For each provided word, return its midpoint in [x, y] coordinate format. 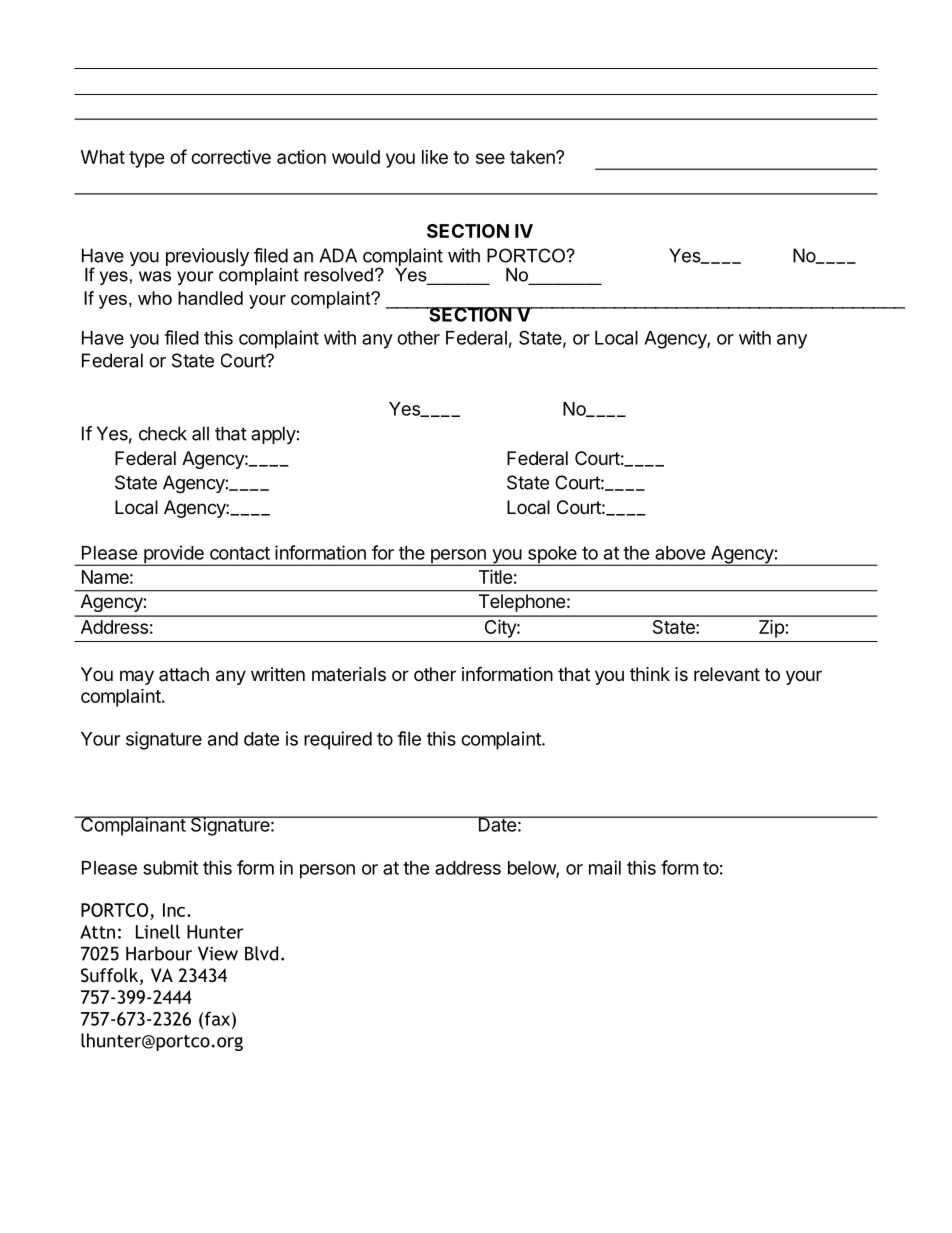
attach [184, 674]
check [163, 433]
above [680, 553]
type [147, 159]
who [155, 298]
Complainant [133, 826]
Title [496, 576]
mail [605, 867]
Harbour [159, 953]
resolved [338, 275]
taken [533, 157]
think [650, 674]
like [435, 157]
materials [349, 674]
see [490, 158]
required [338, 740]
